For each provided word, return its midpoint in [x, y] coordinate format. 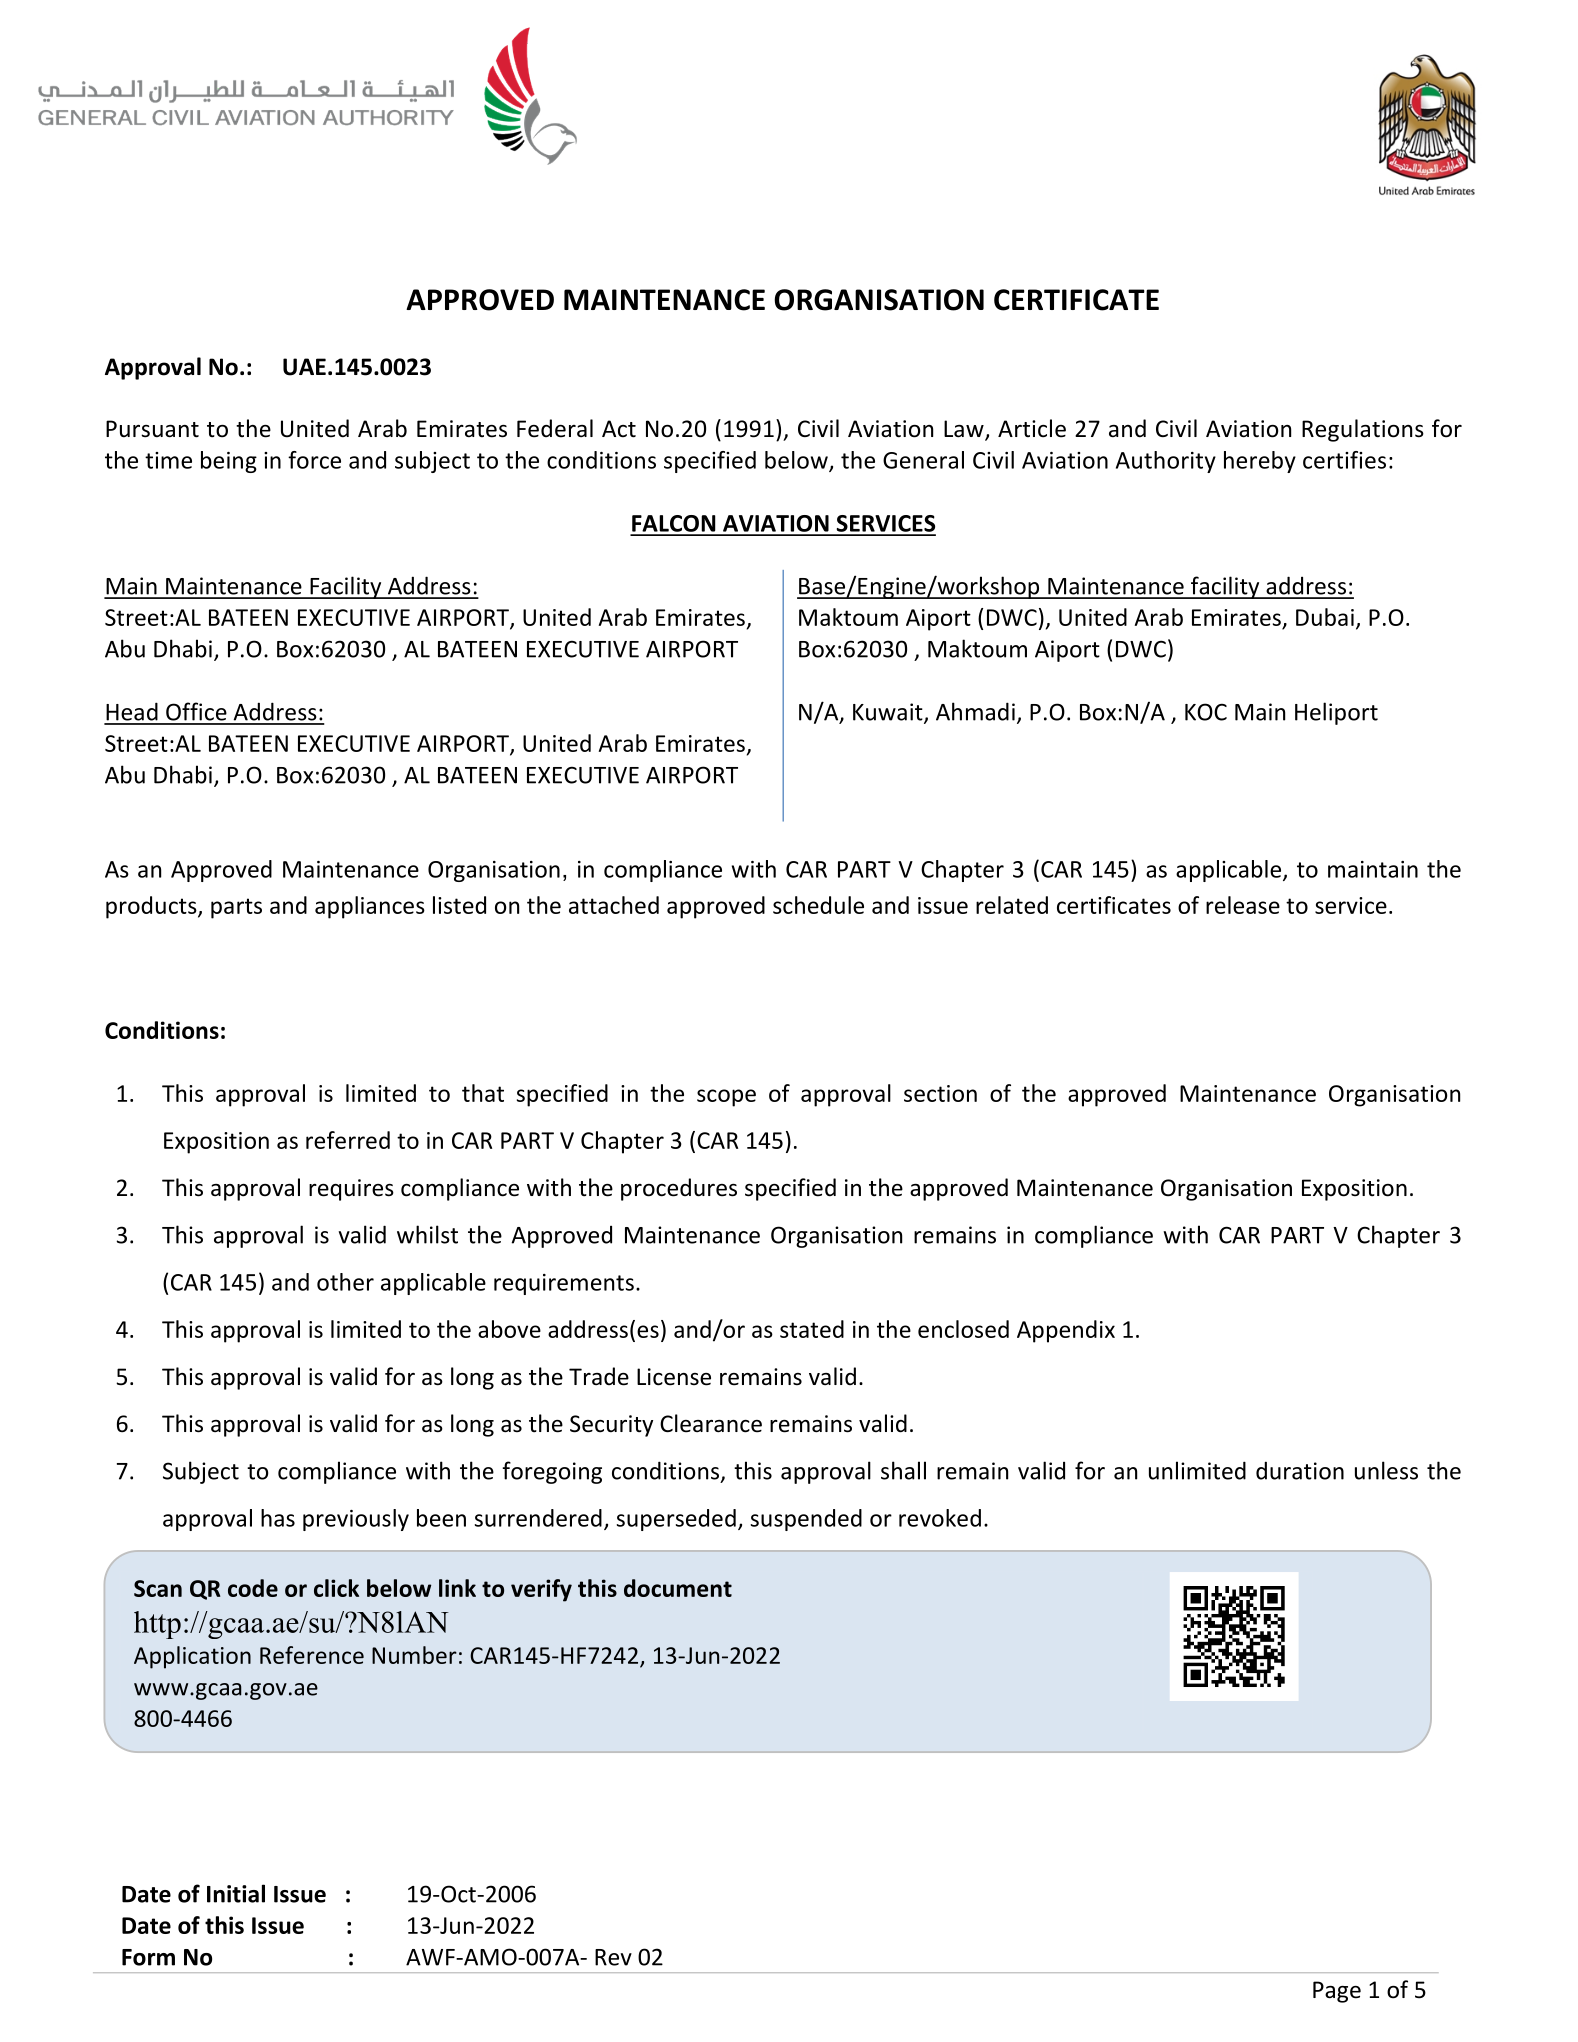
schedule [818, 905]
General [923, 460]
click [336, 1588]
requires [351, 1190]
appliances [370, 907]
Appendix [1066, 1331]
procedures [679, 1189]
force [314, 460]
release [1243, 905]
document [678, 1588]
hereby [1260, 462]
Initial [236, 1893]
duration [1300, 1470]
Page [1337, 1992]
